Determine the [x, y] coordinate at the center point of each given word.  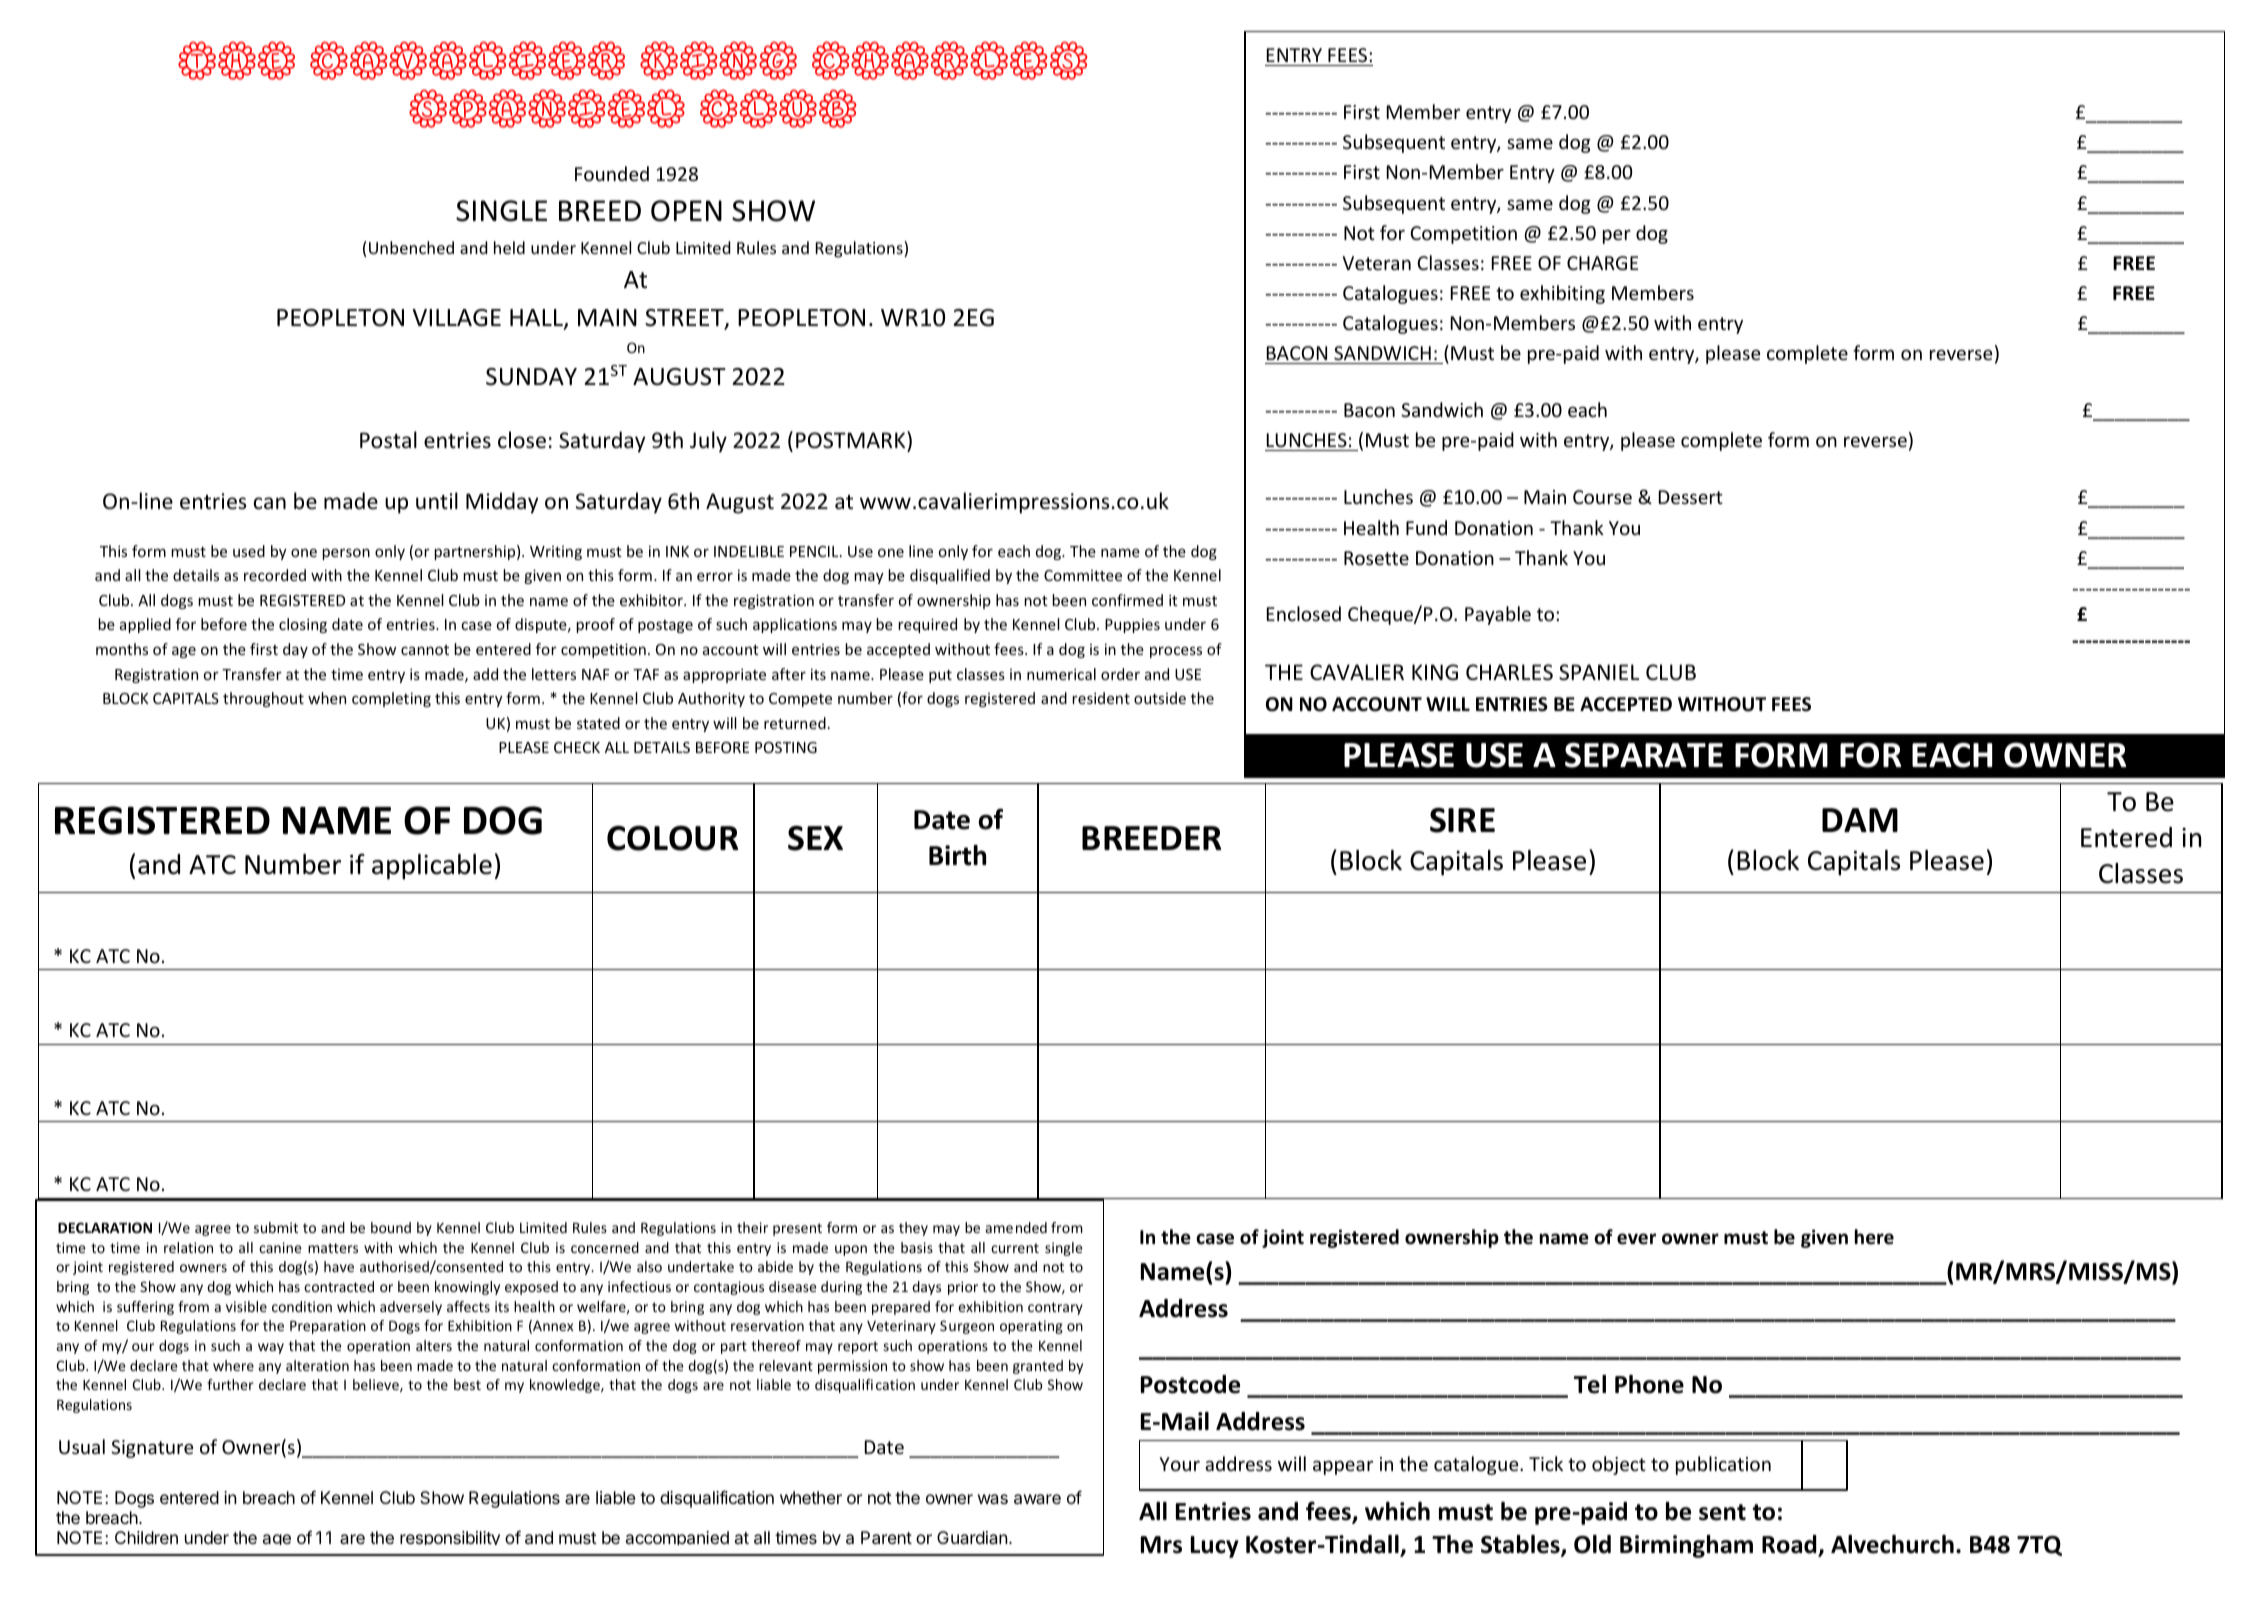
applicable [432, 867]
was [993, 1499]
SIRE [1462, 820]
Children [146, 1537]
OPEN [686, 211]
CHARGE [1602, 263]
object [1619, 1465]
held [509, 247]
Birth [957, 855]
